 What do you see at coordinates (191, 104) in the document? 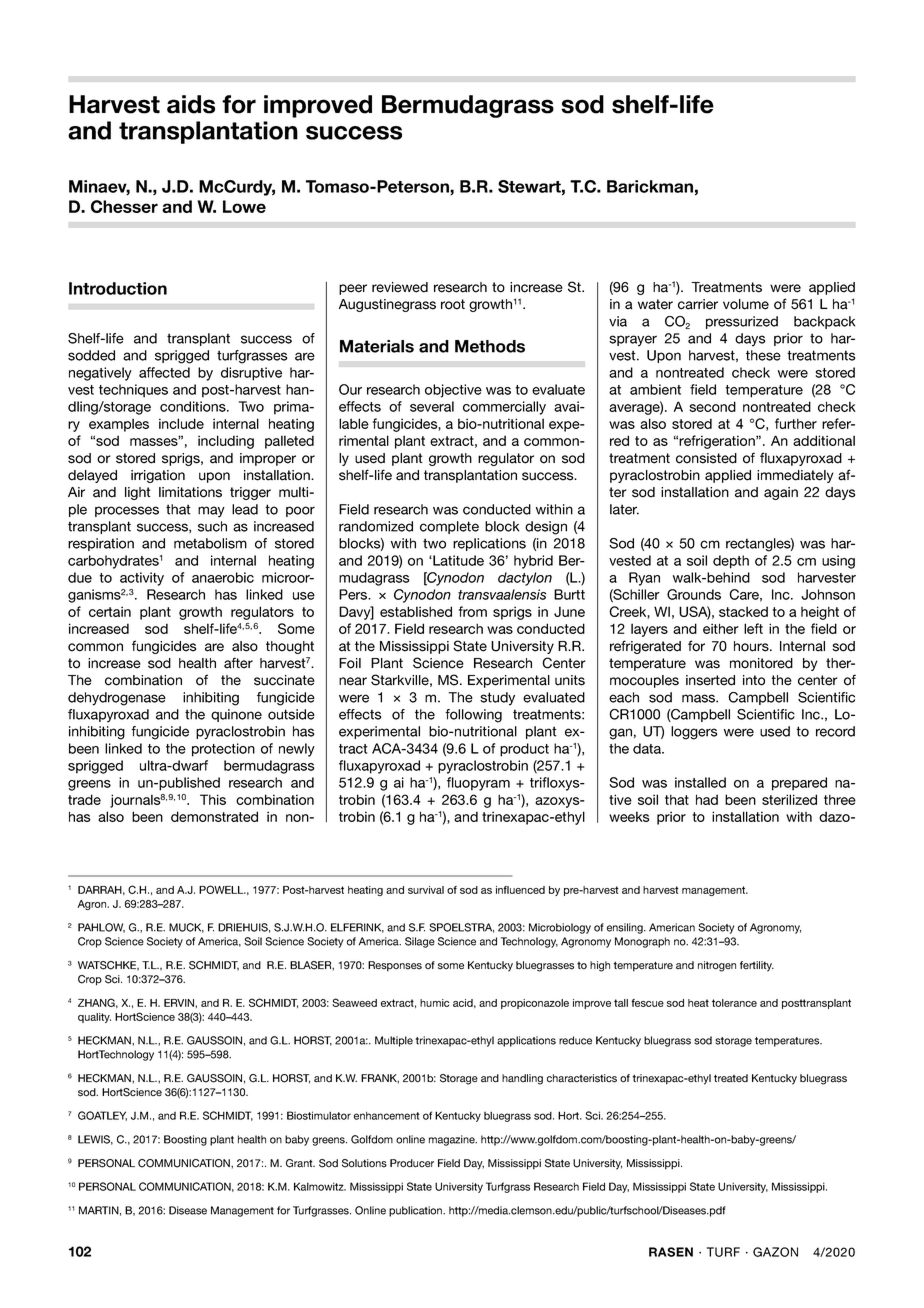
I see `aids` at bounding box center [191, 104].
